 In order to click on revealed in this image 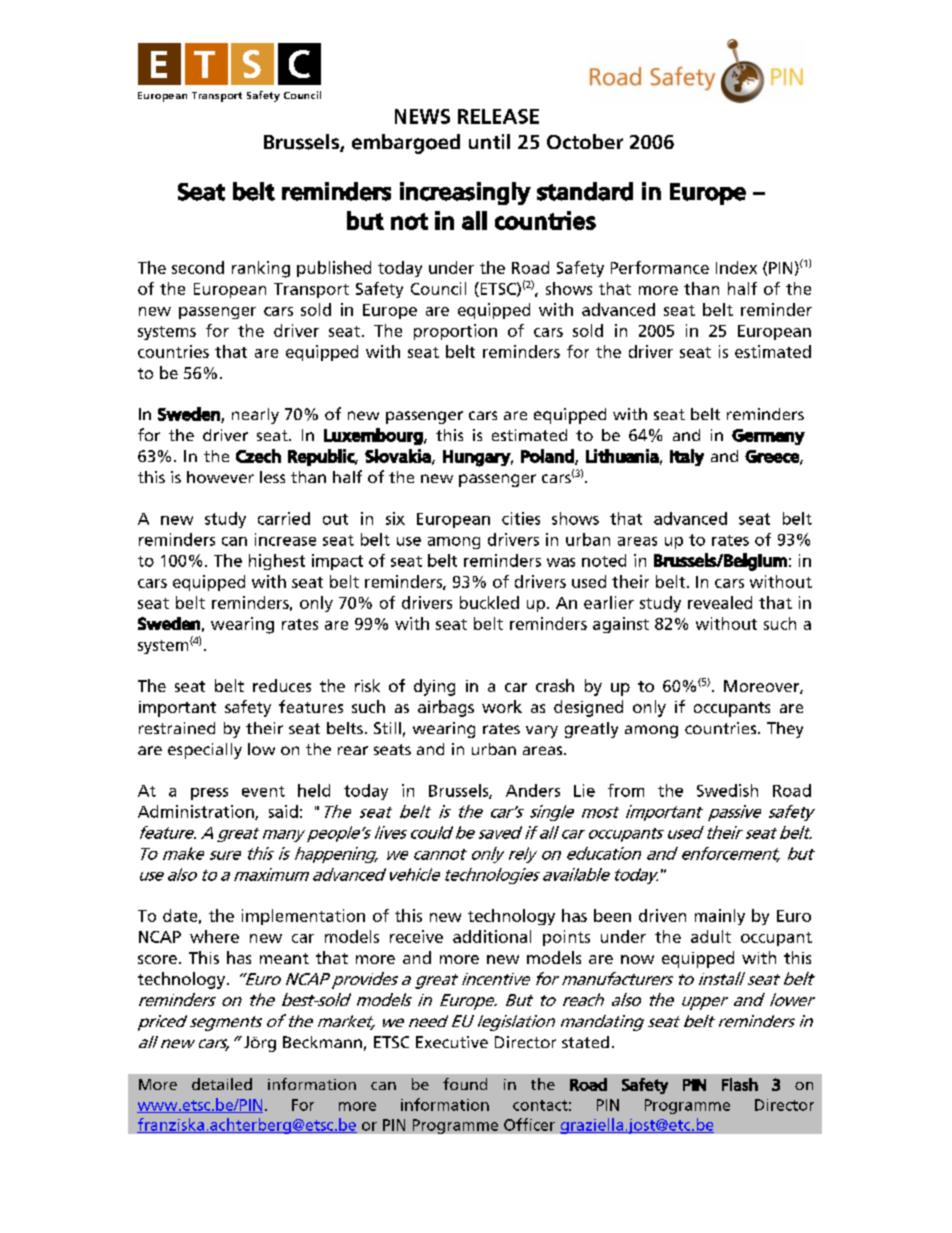, I will do `click(720, 602)`.
